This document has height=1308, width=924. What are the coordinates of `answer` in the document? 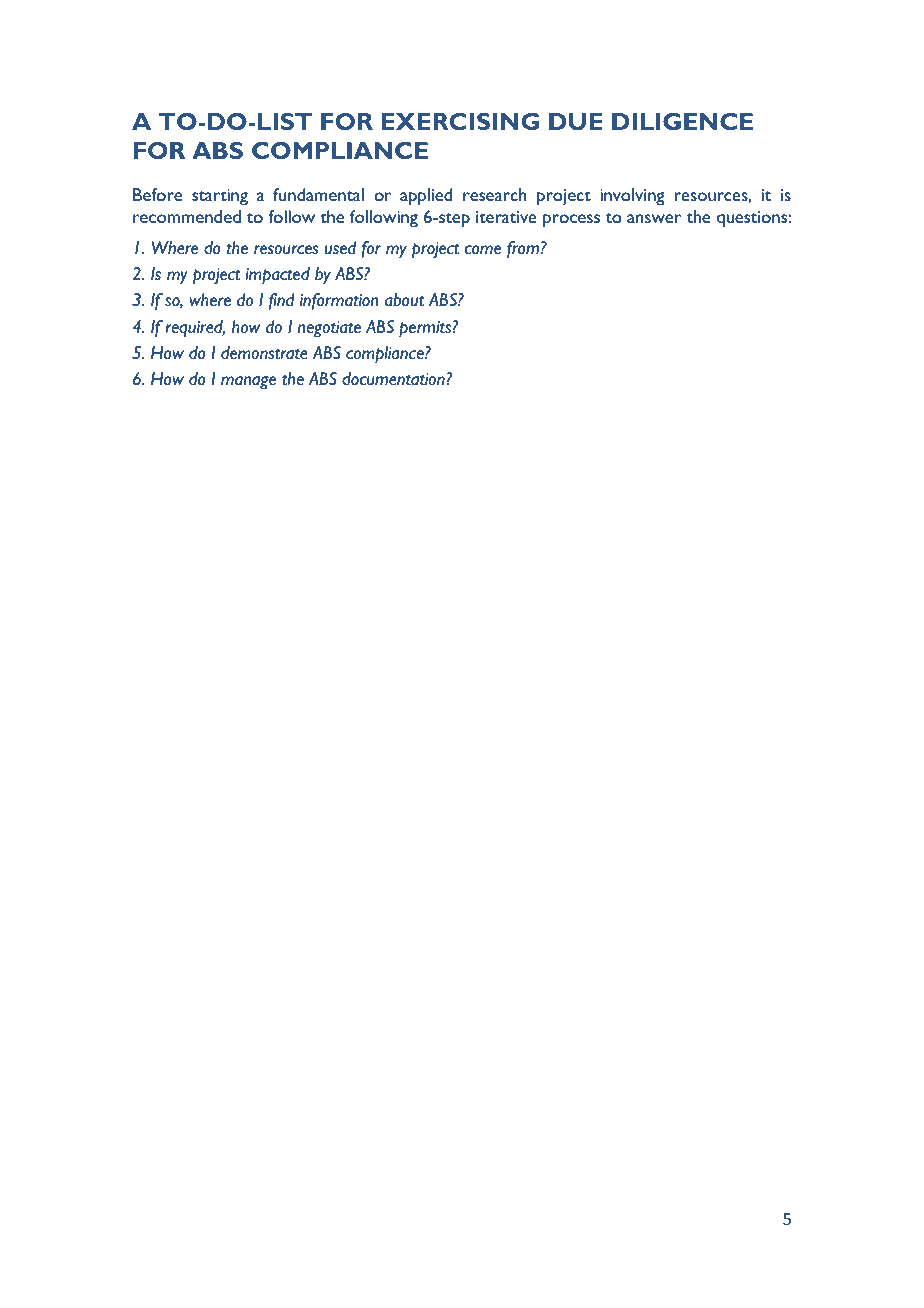 It's located at (654, 218).
